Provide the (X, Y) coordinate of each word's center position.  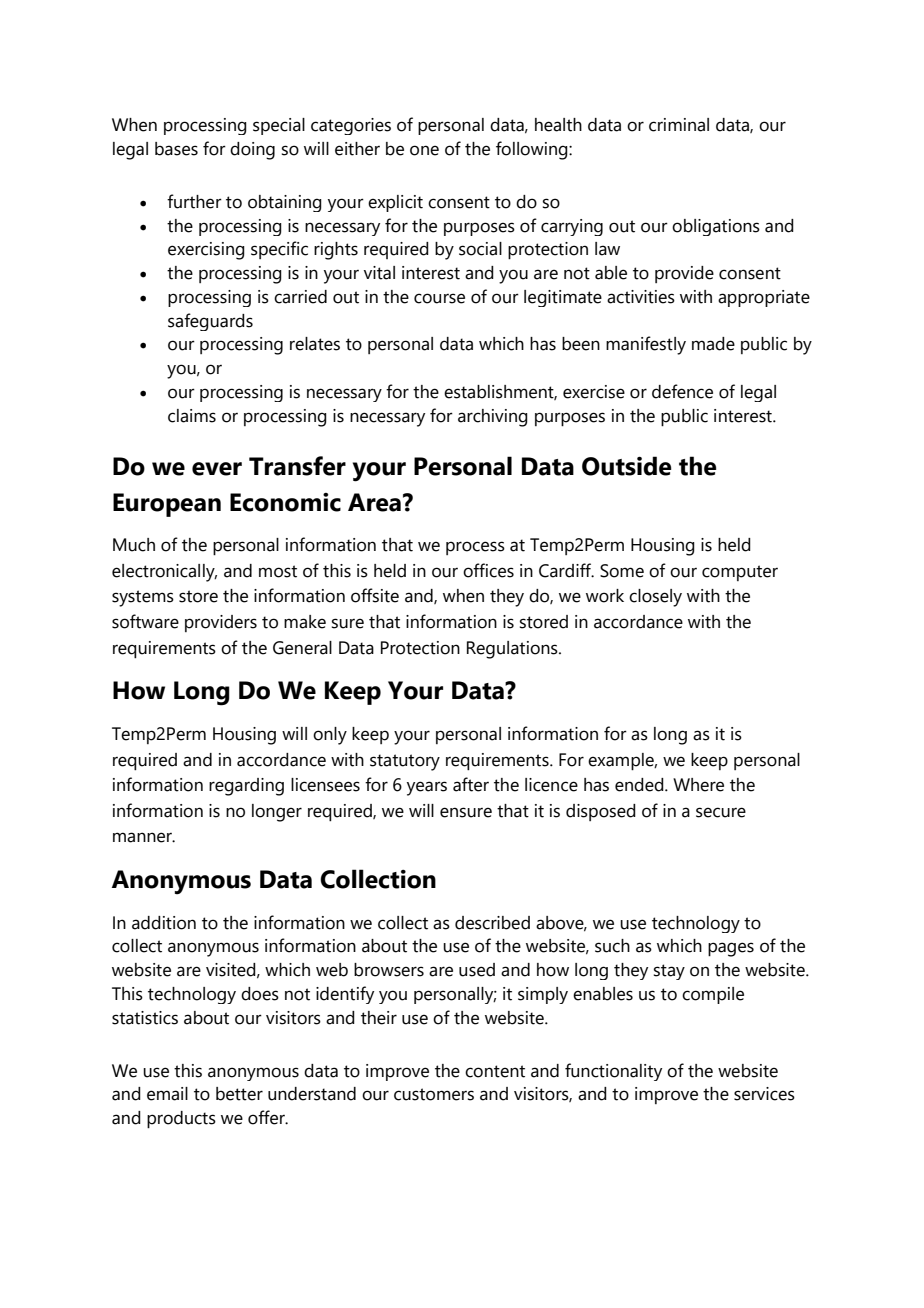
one (424, 150)
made (713, 344)
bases (176, 149)
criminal (679, 125)
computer (740, 573)
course (439, 298)
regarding (246, 787)
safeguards (210, 322)
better (239, 1094)
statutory (405, 762)
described (492, 923)
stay (669, 972)
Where (698, 785)
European (167, 505)
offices (488, 570)
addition (164, 923)
